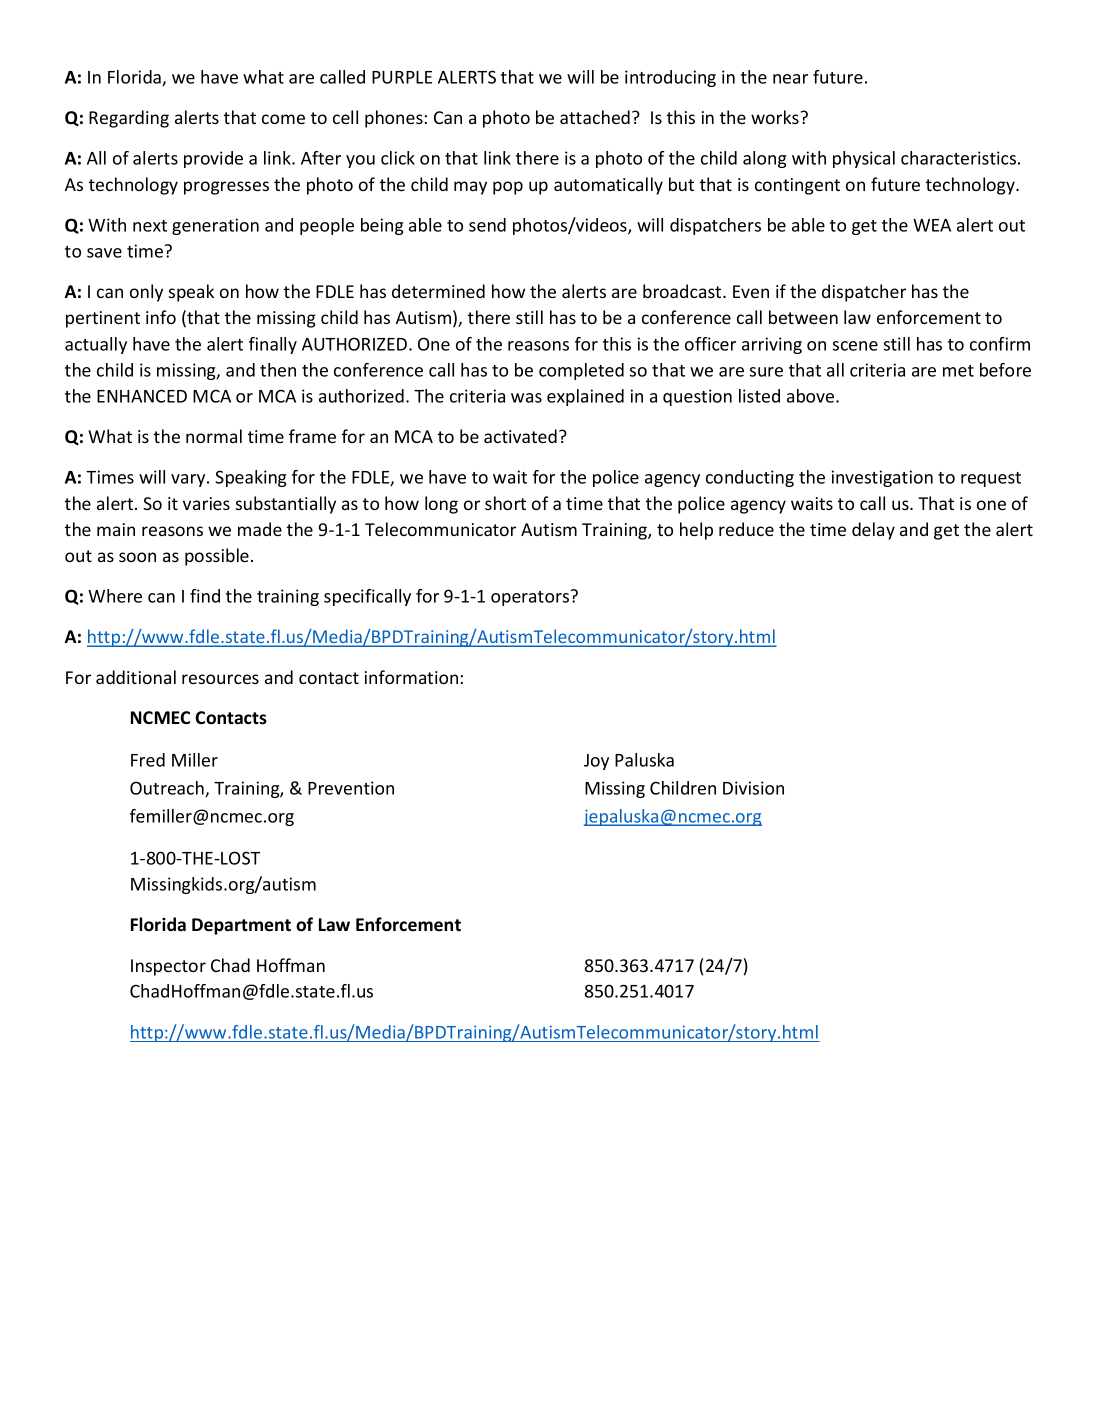 The image size is (1103, 1428). What do you see at coordinates (241, 926) in the document?
I see `Department` at bounding box center [241, 926].
